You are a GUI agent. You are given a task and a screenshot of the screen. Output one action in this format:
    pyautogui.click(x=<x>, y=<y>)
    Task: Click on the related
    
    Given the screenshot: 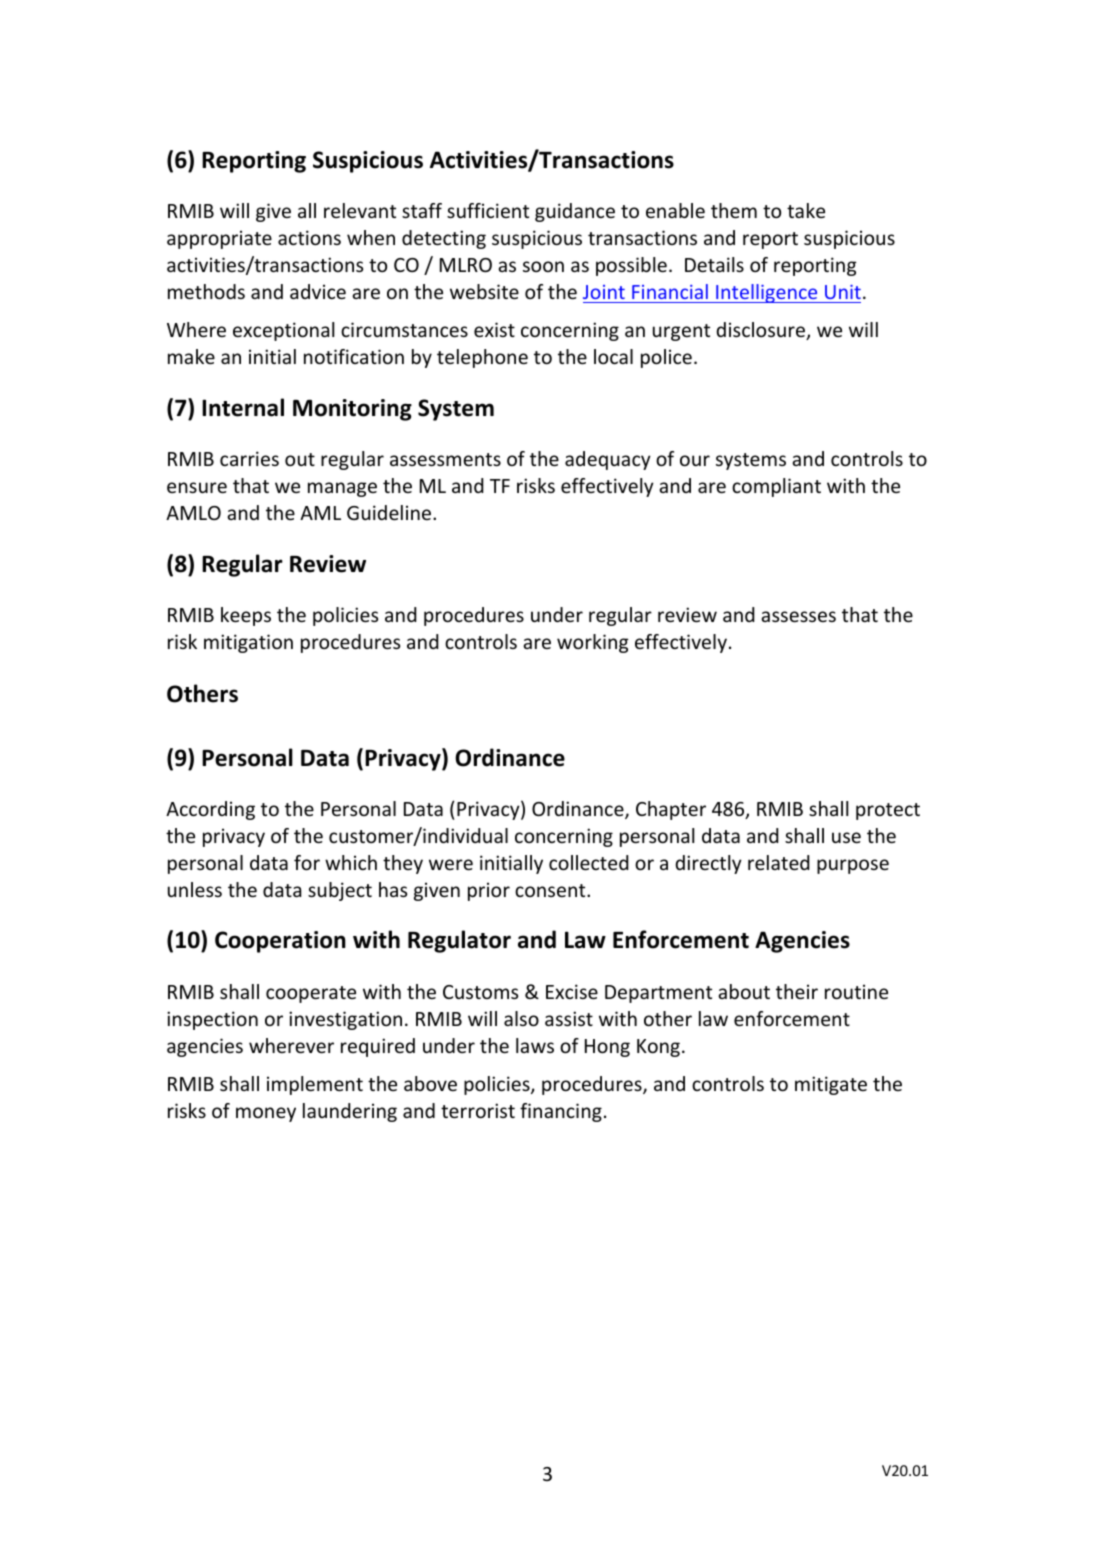 What is the action you would take?
    pyautogui.click(x=779, y=862)
